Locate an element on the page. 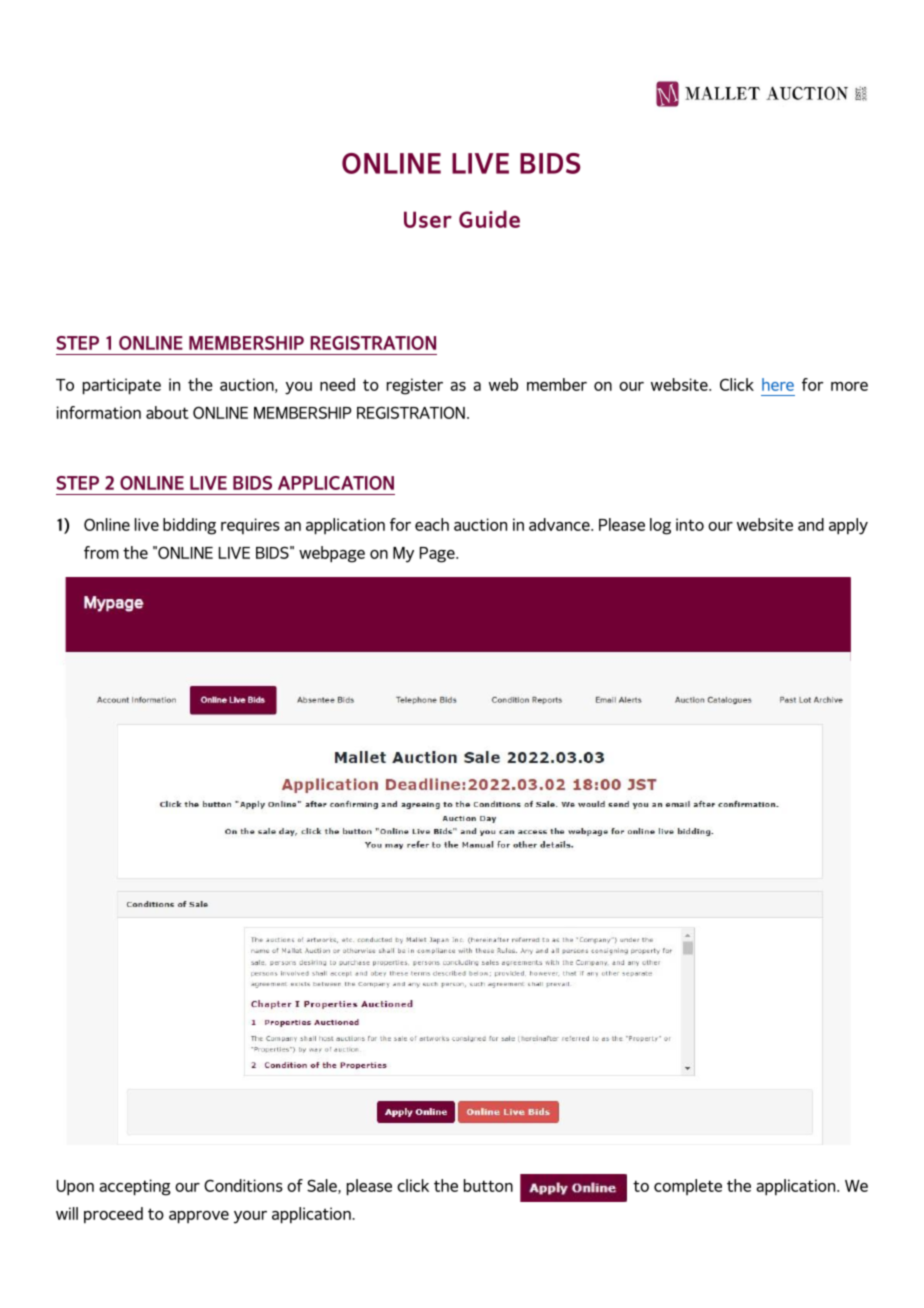 The width and height of the document is (924, 1308). from is located at coordinates (101, 552).
